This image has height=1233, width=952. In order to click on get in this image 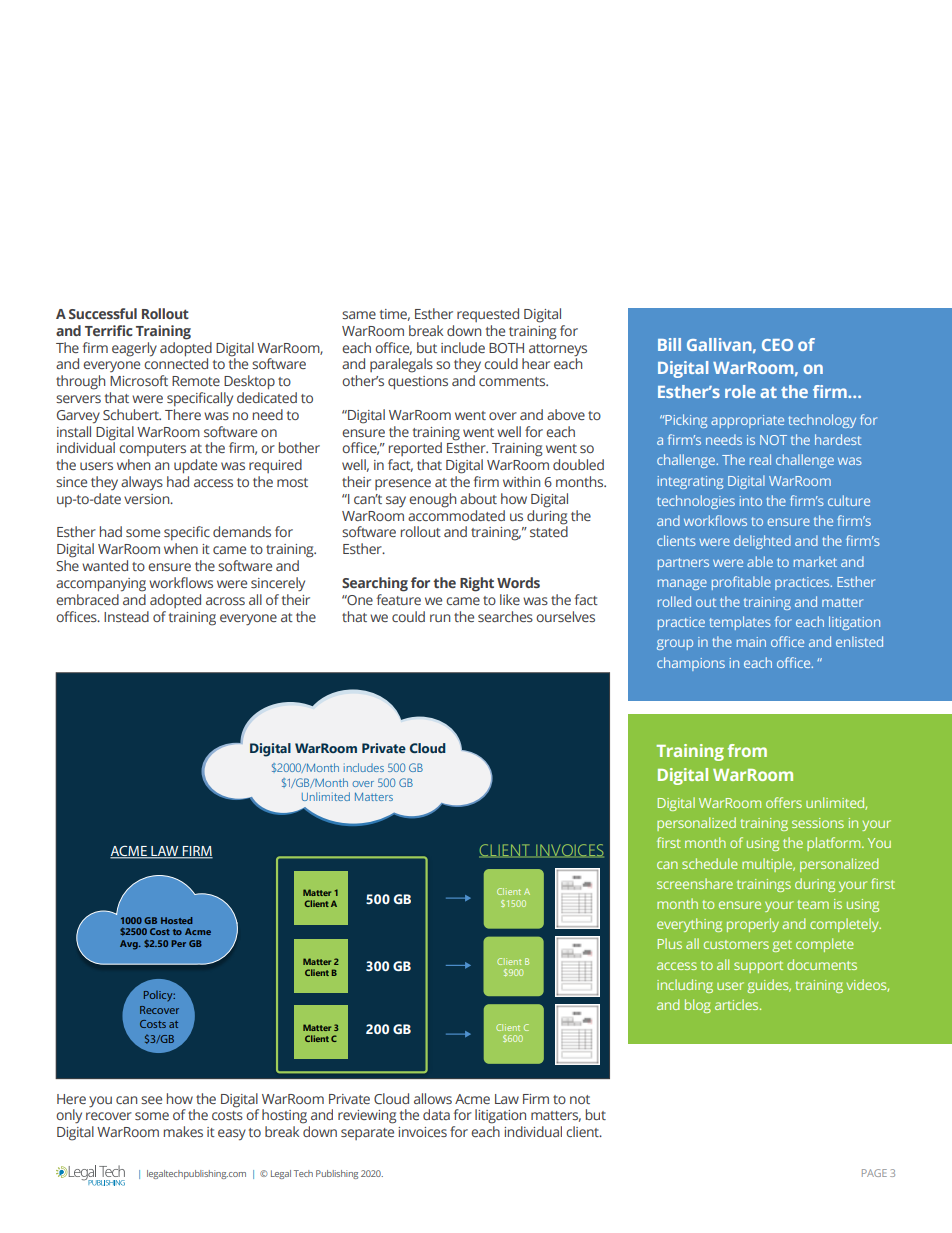, I will do `click(782, 946)`.
